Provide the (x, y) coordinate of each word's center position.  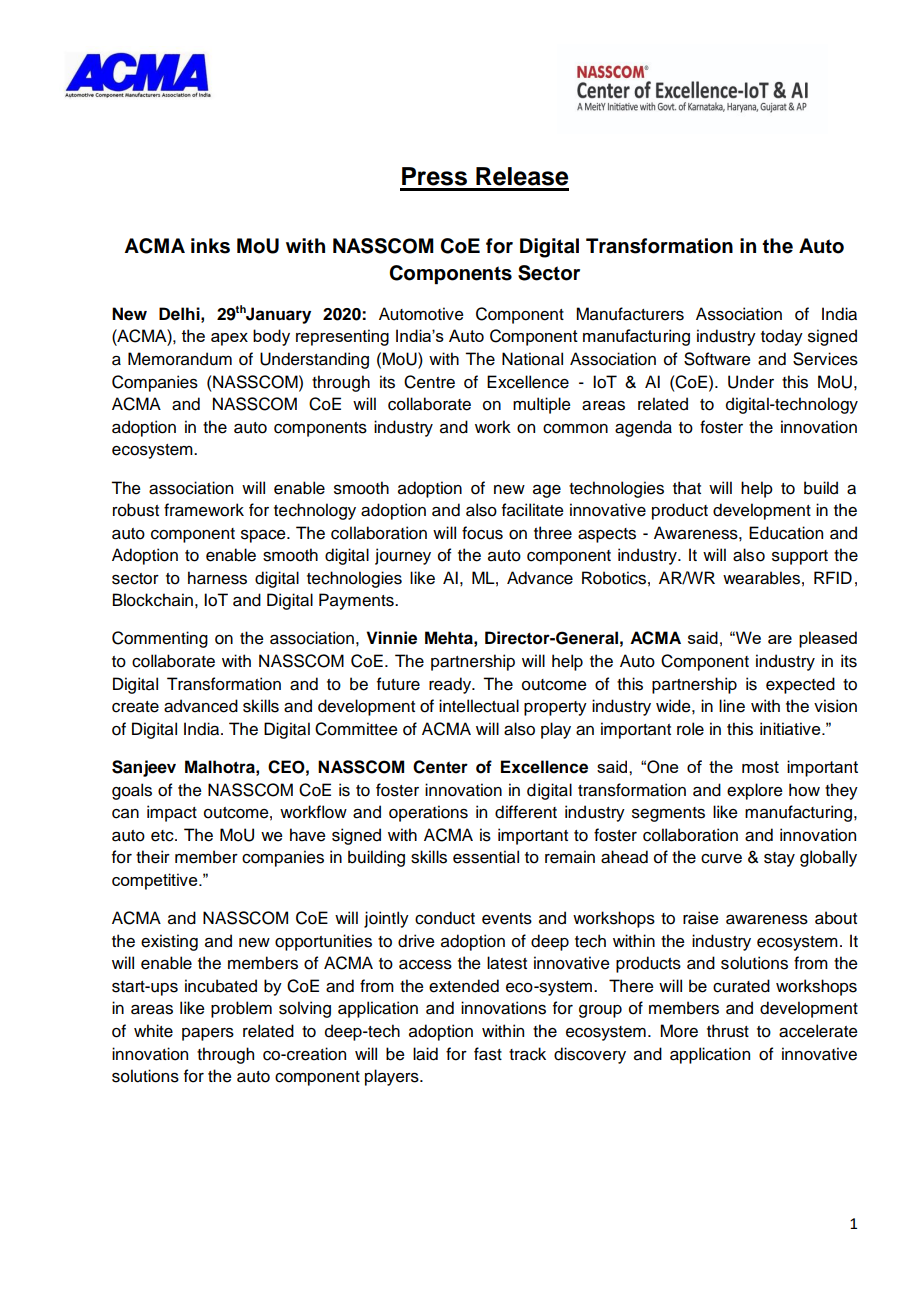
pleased (828, 639)
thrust (728, 1031)
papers (208, 1034)
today (782, 337)
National (532, 359)
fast (488, 1054)
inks (210, 246)
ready (451, 685)
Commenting (160, 639)
